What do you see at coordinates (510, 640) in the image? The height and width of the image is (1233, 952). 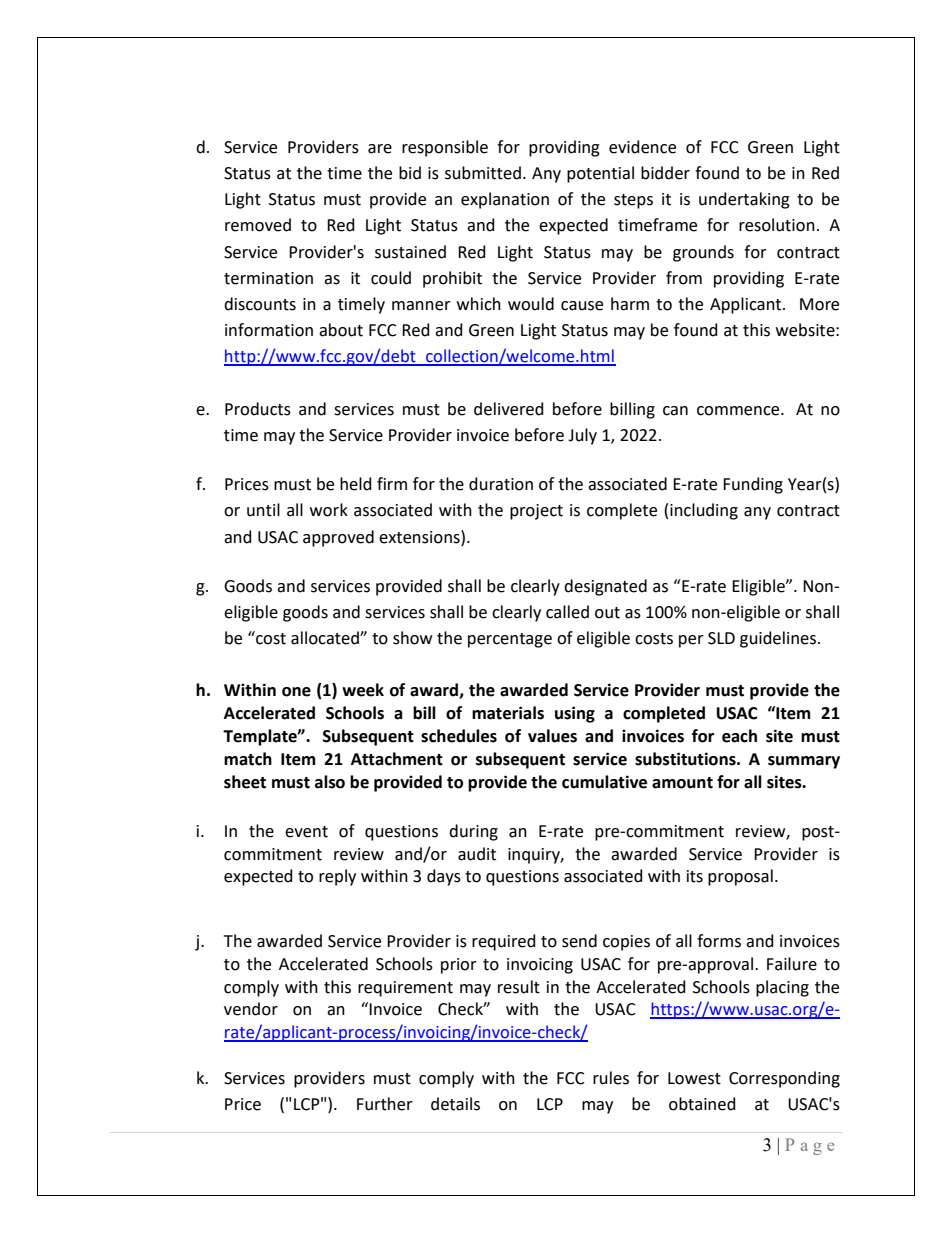 I see `percentage` at bounding box center [510, 640].
